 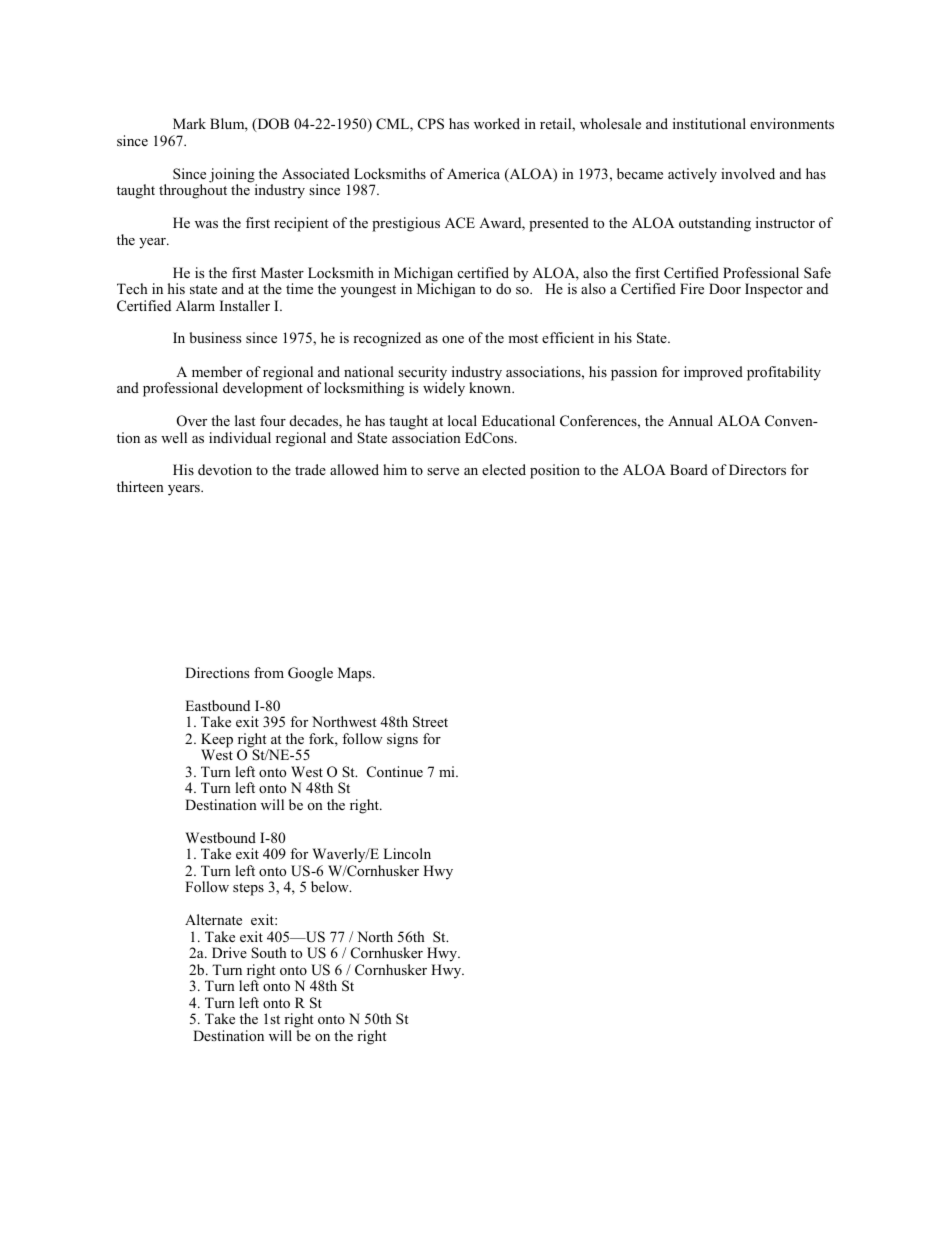 What do you see at coordinates (213, 919) in the screenshot?
I see `Alternate` at bounding box center [213, 919].
